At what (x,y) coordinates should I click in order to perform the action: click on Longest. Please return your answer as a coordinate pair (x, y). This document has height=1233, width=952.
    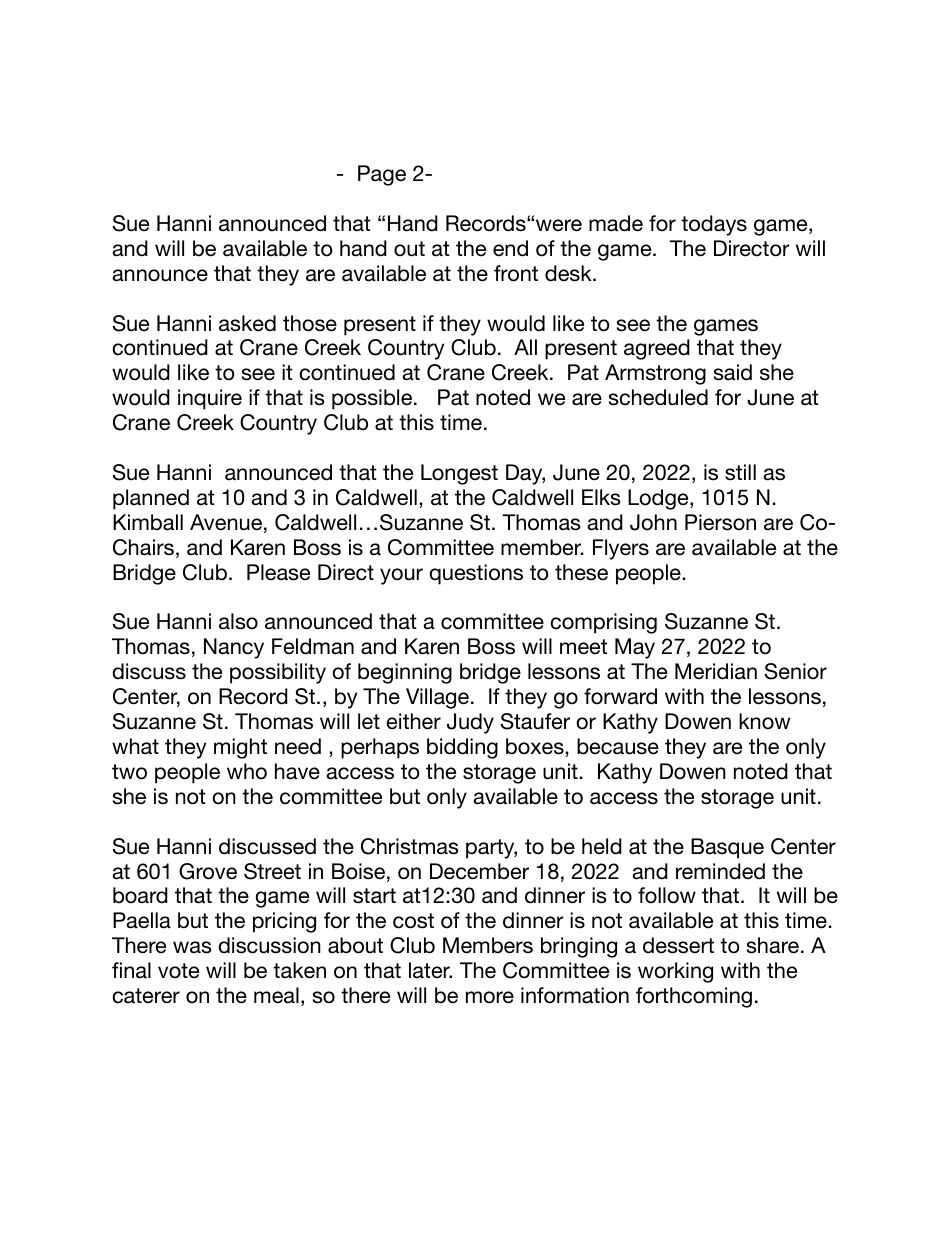
    Looking at the image, I should click on (459, 474).
